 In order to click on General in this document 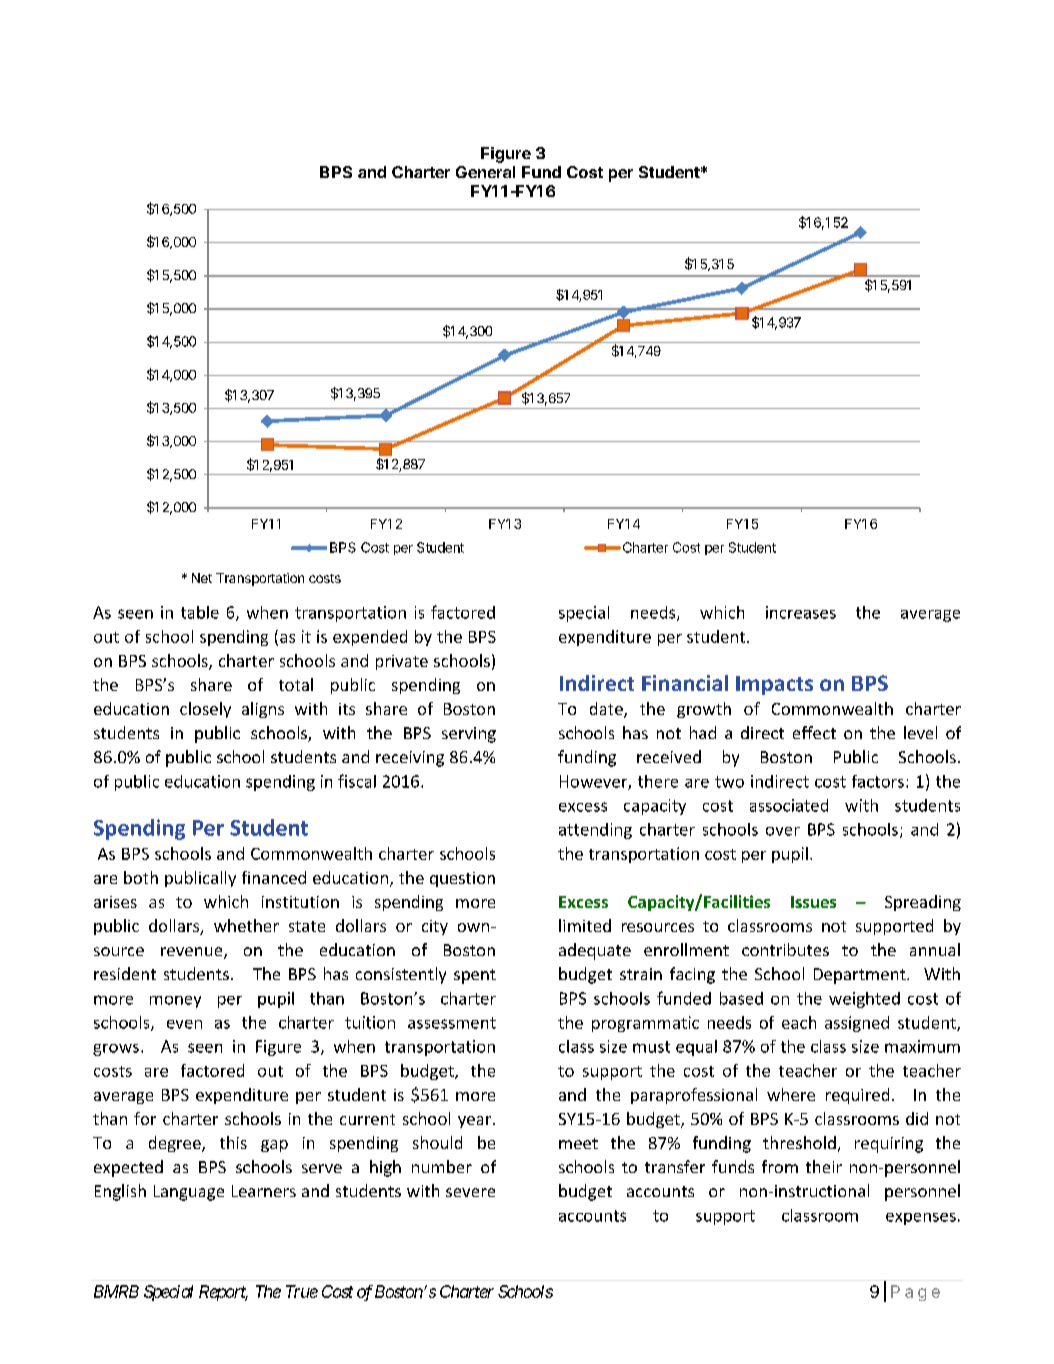, I will do `click(485, 172)`.
